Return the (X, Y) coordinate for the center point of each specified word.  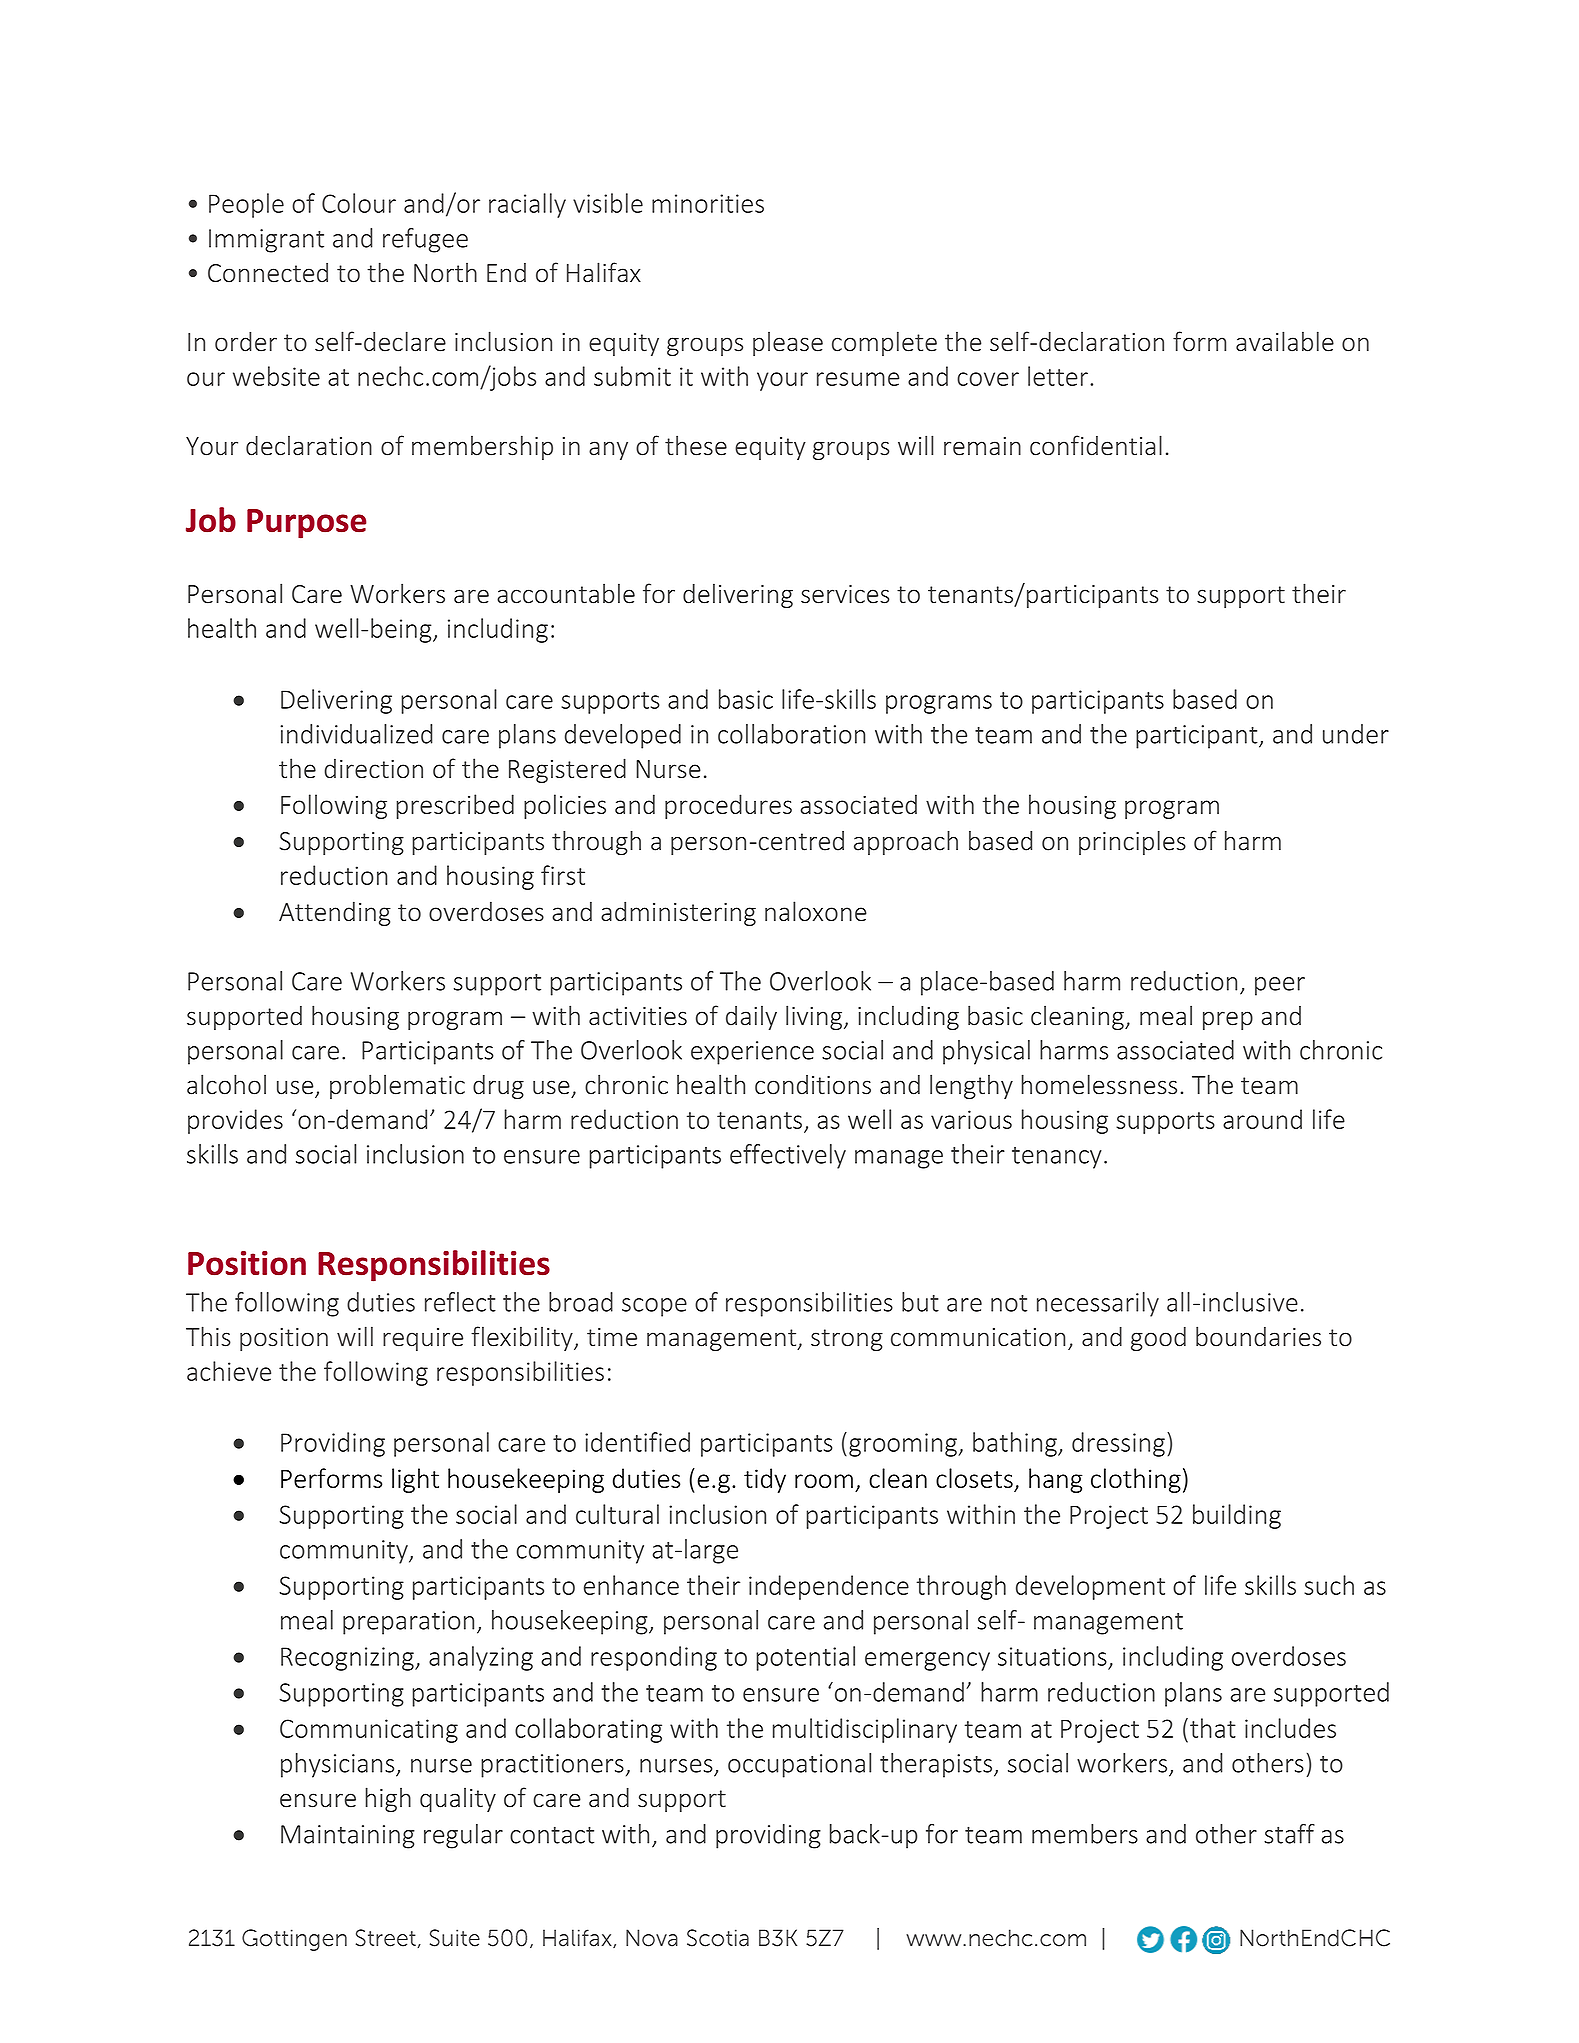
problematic (397, 1086)
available (1285, 341)
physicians (339, 1765)
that (1213, 1728)
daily (751, 1017)
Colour (359, 203)
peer (1280, 986)
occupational (799, 1765)
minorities (708, 203)
